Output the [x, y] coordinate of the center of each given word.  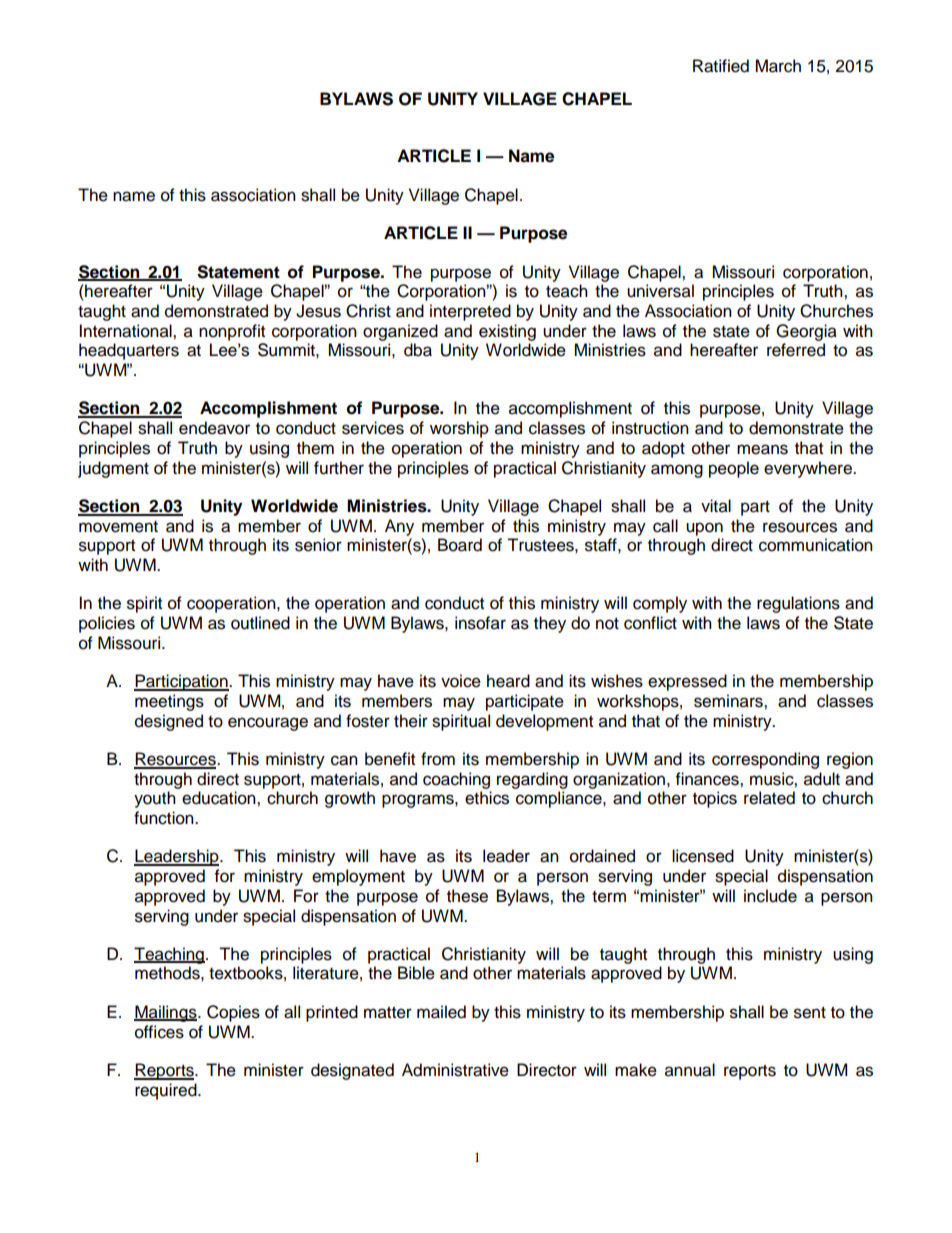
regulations [798, 604]
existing [507, 332]
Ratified [721, 66]
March [778, 66]
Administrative [455, 1070]
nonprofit [232, 332]
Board [460, 545]
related [769, 798]
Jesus [318, 311]
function [165, 818]
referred [796, 350]
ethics [487, 798]
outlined [260, 623]
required [167, 1091]
